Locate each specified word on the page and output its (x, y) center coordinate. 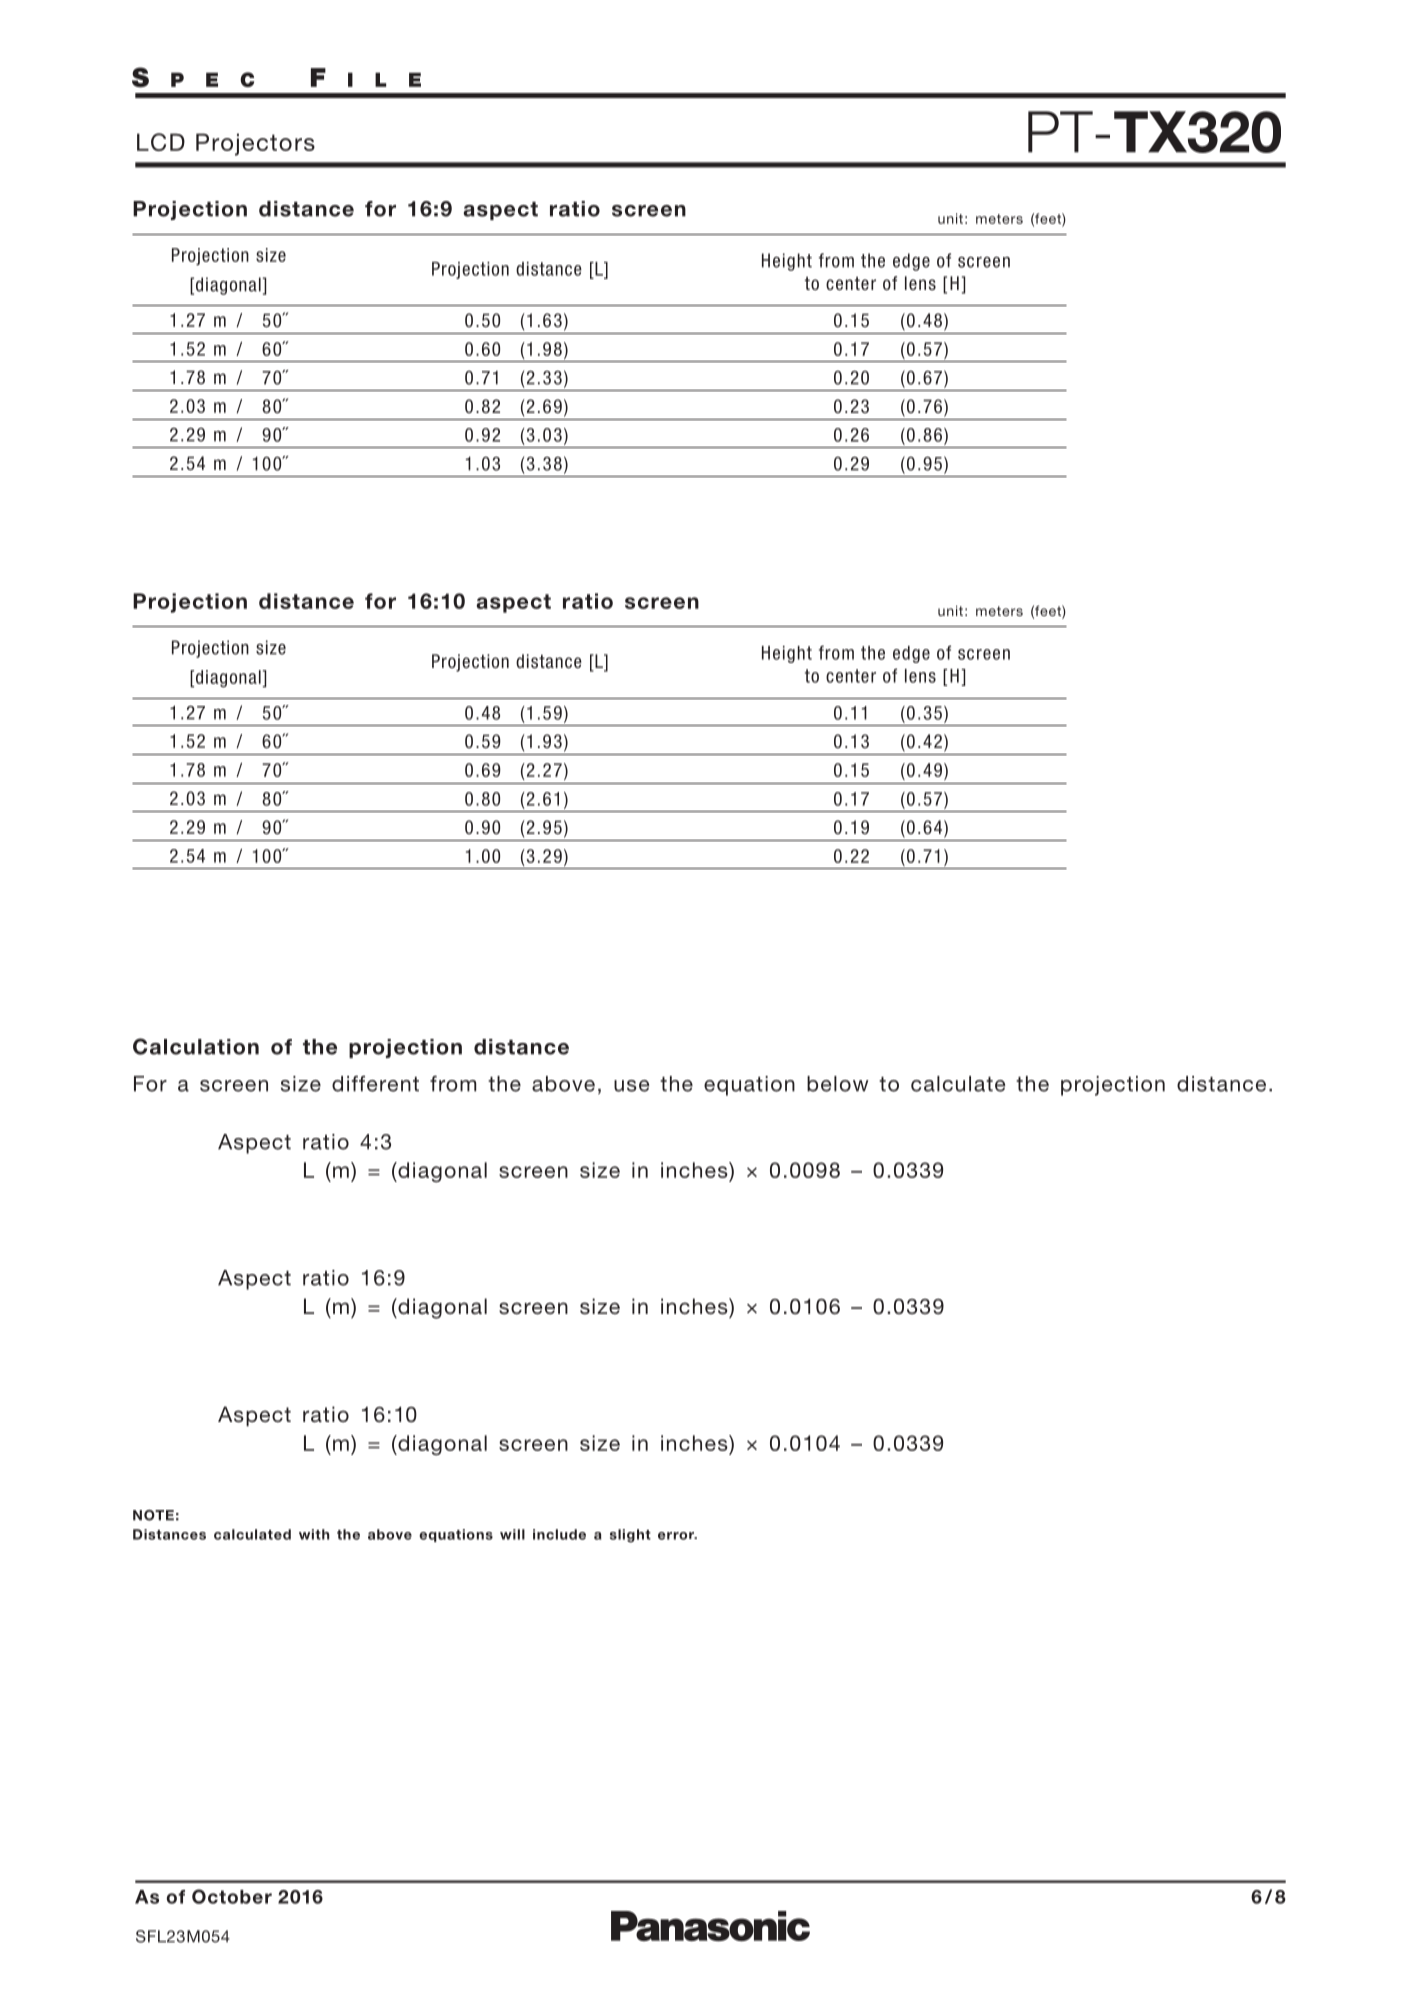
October (232, 1896)
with (314, 1534)
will (512, 1534)
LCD (161, 142)
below (838, 1084)
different (375, 1083)
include (559, 1534)
